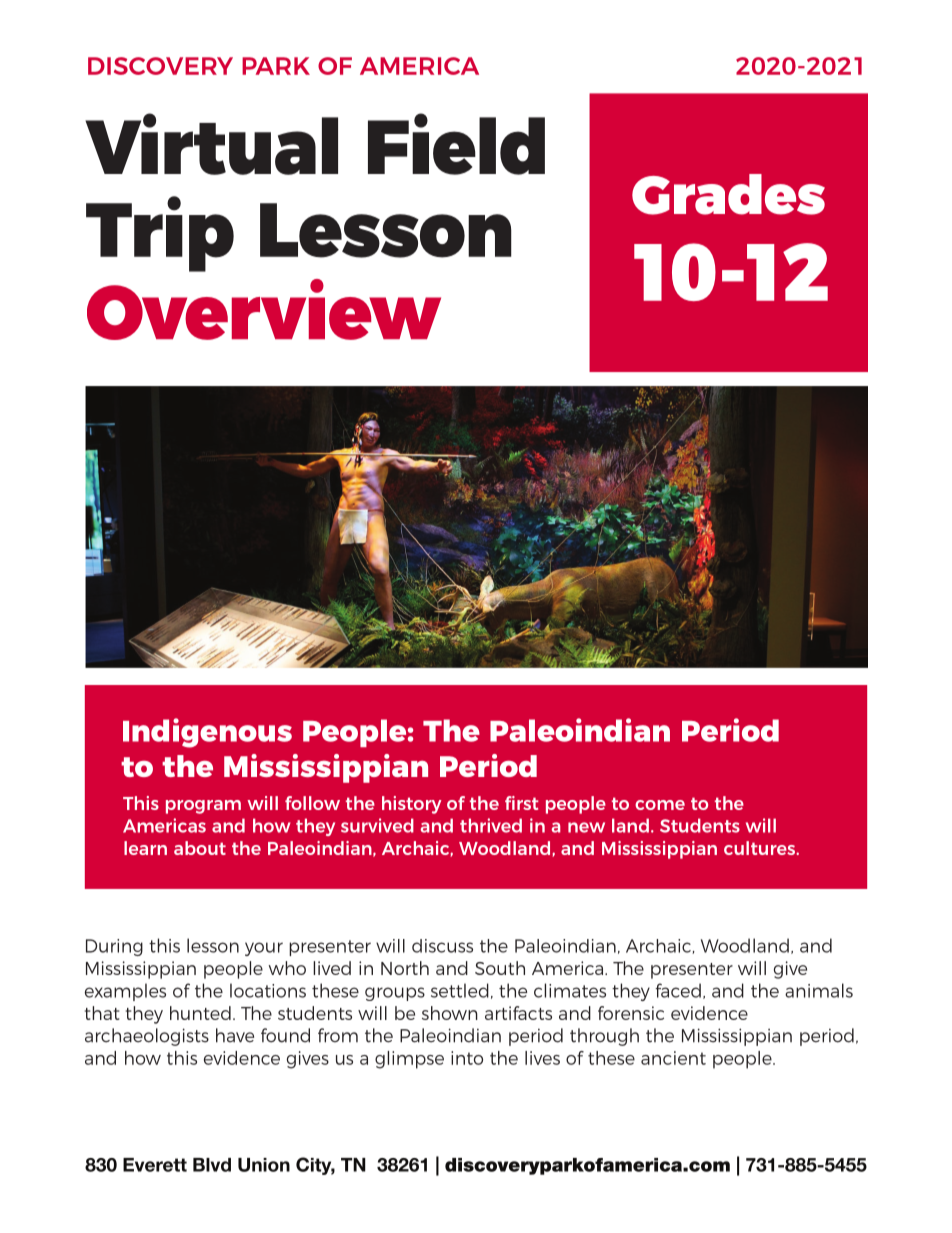 This page has height=1233, width=952. I want to click on Field, so click(456, 144).
